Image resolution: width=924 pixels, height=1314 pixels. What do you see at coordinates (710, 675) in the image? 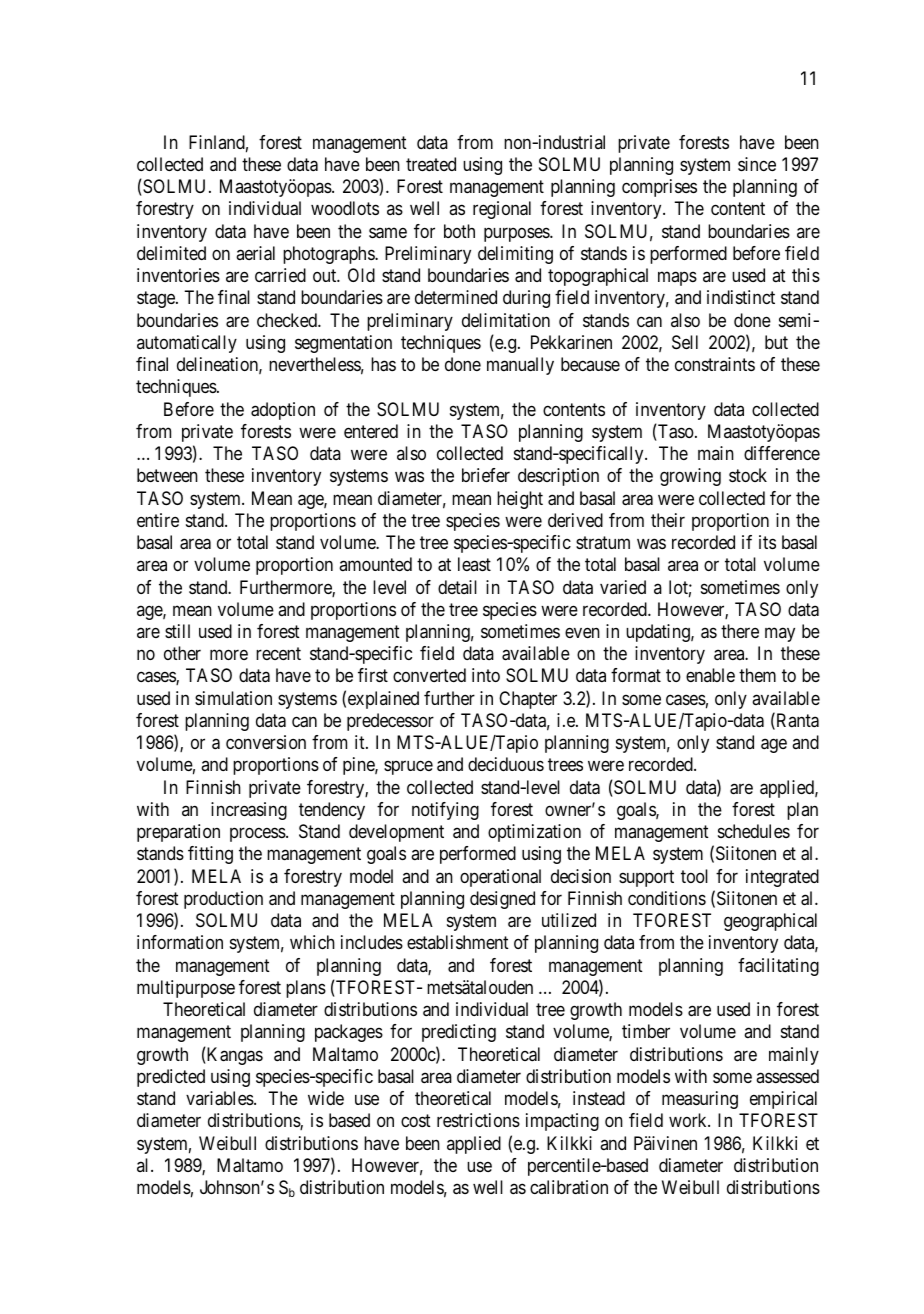
I see `enable` at bounding box center [710, 675].
